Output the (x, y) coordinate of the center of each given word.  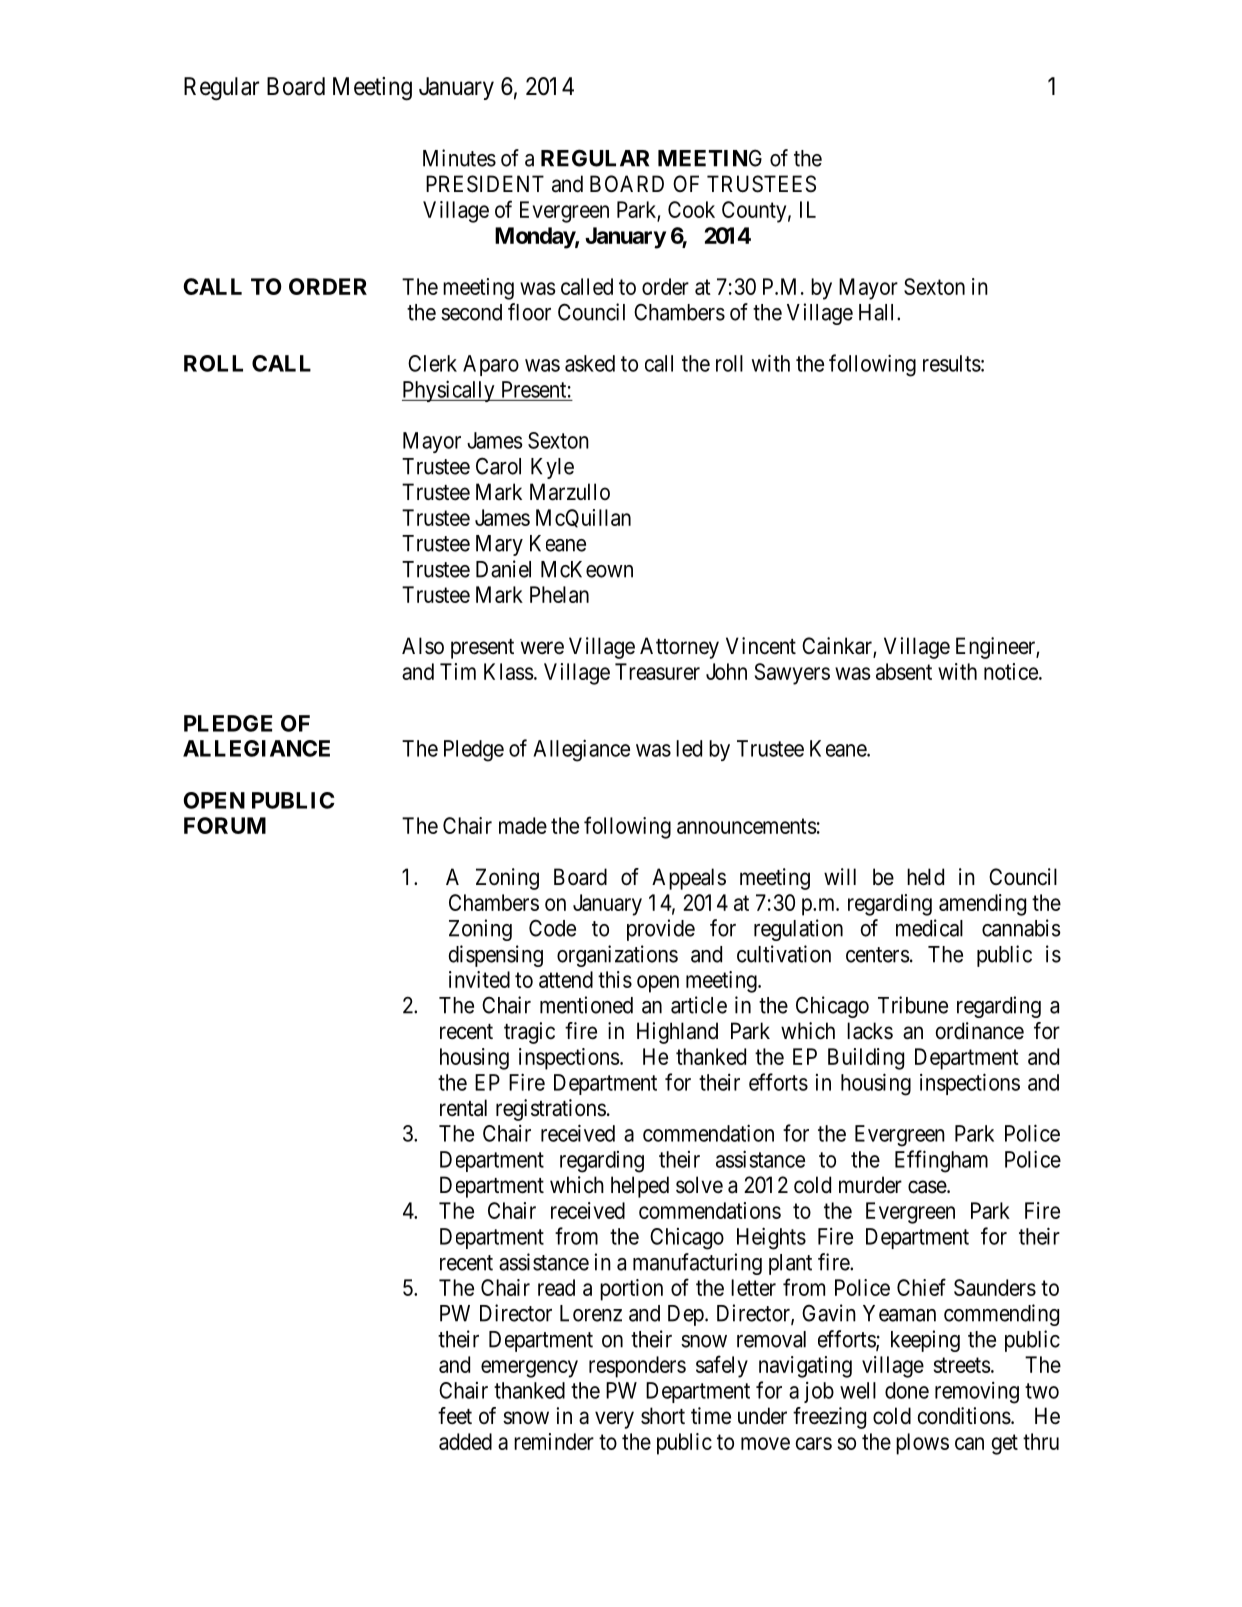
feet (455, 1416)
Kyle (552, 468)
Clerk (432, 363)
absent (904, 671)
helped (640, 1187)
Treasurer (657, 671)
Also (423, 646)
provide (661, 930)
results (952, 363)
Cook (691, 209)
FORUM (225, 825)
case (928, 1187)
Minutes (459, 158)
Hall (878, 312)
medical (929, 928)
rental (463, 1108)
